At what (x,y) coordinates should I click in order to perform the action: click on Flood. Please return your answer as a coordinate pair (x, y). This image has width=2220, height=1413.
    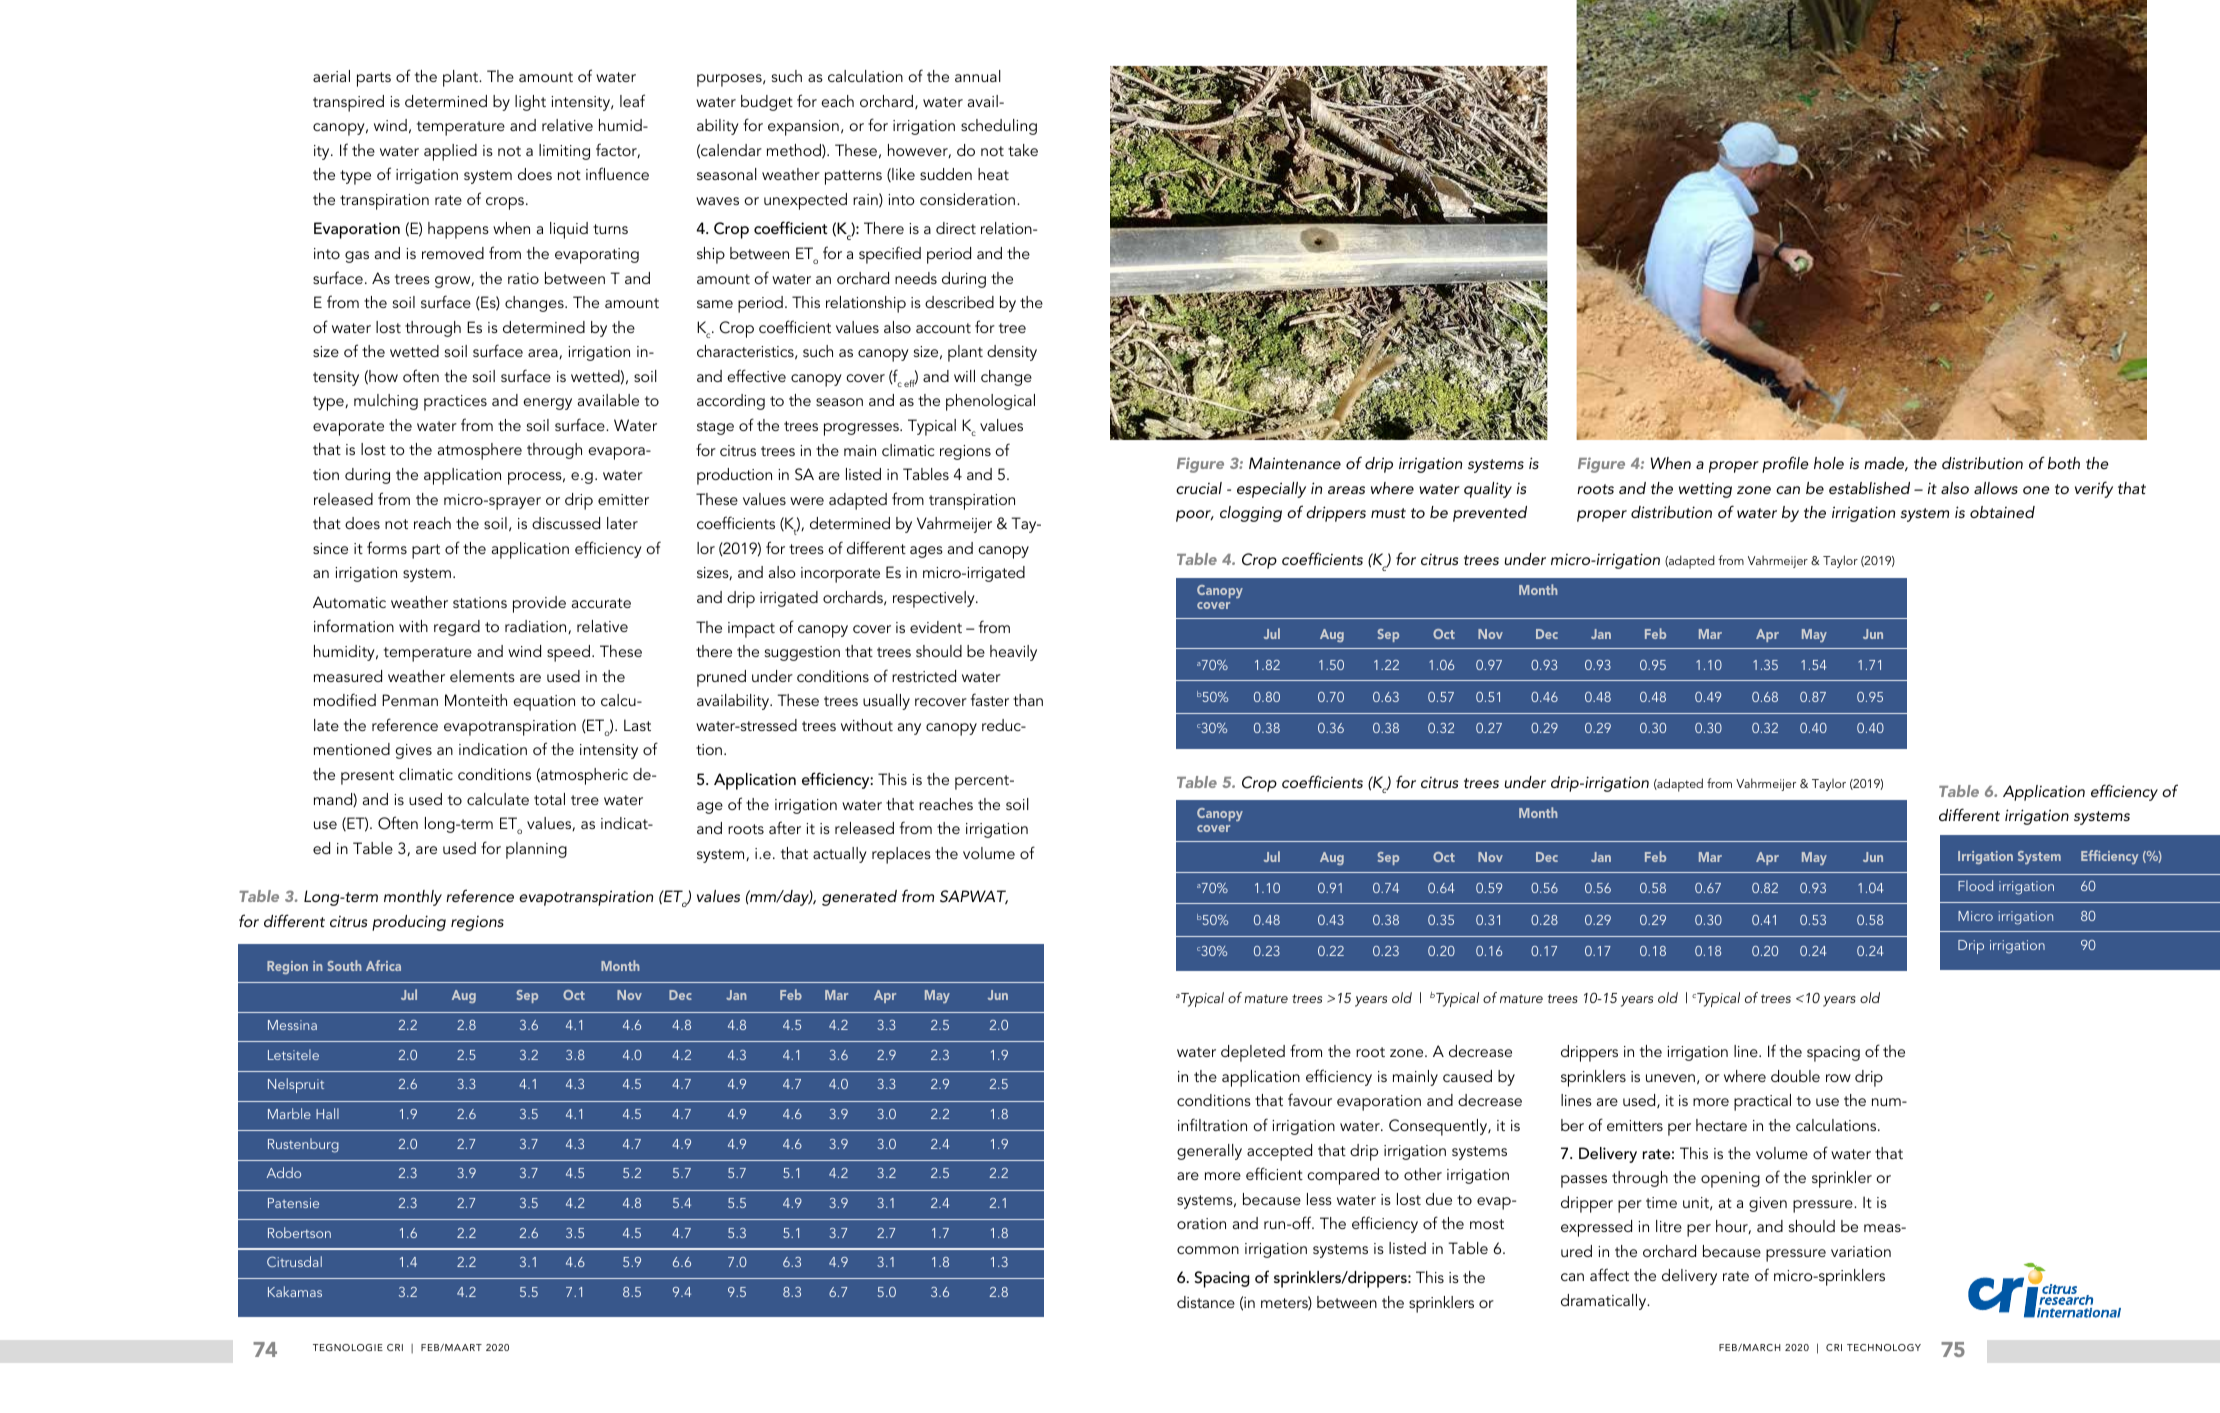
    Looking at the image, I should click on (1975, 885).
